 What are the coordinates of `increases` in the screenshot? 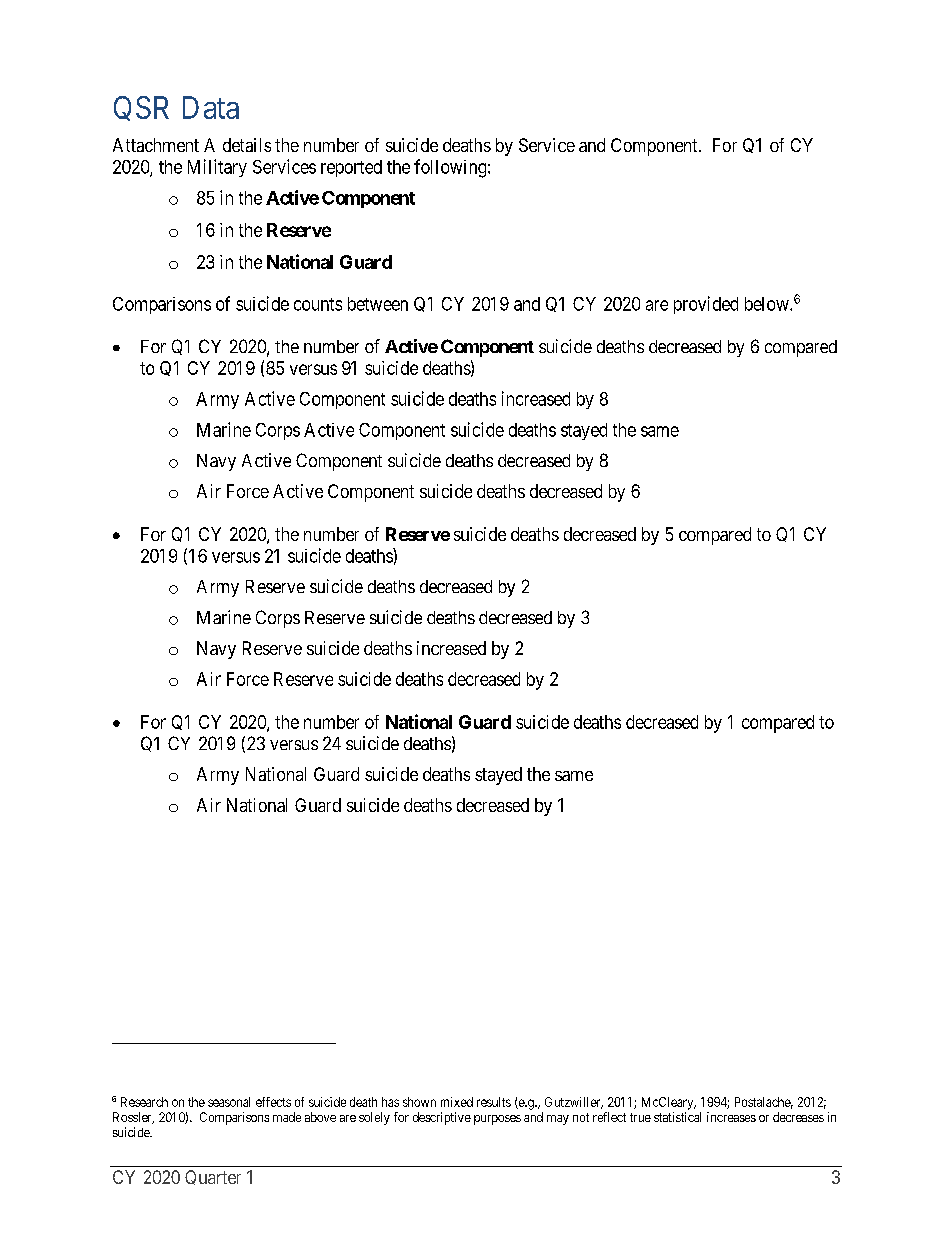 It's located at (731, 1117).
